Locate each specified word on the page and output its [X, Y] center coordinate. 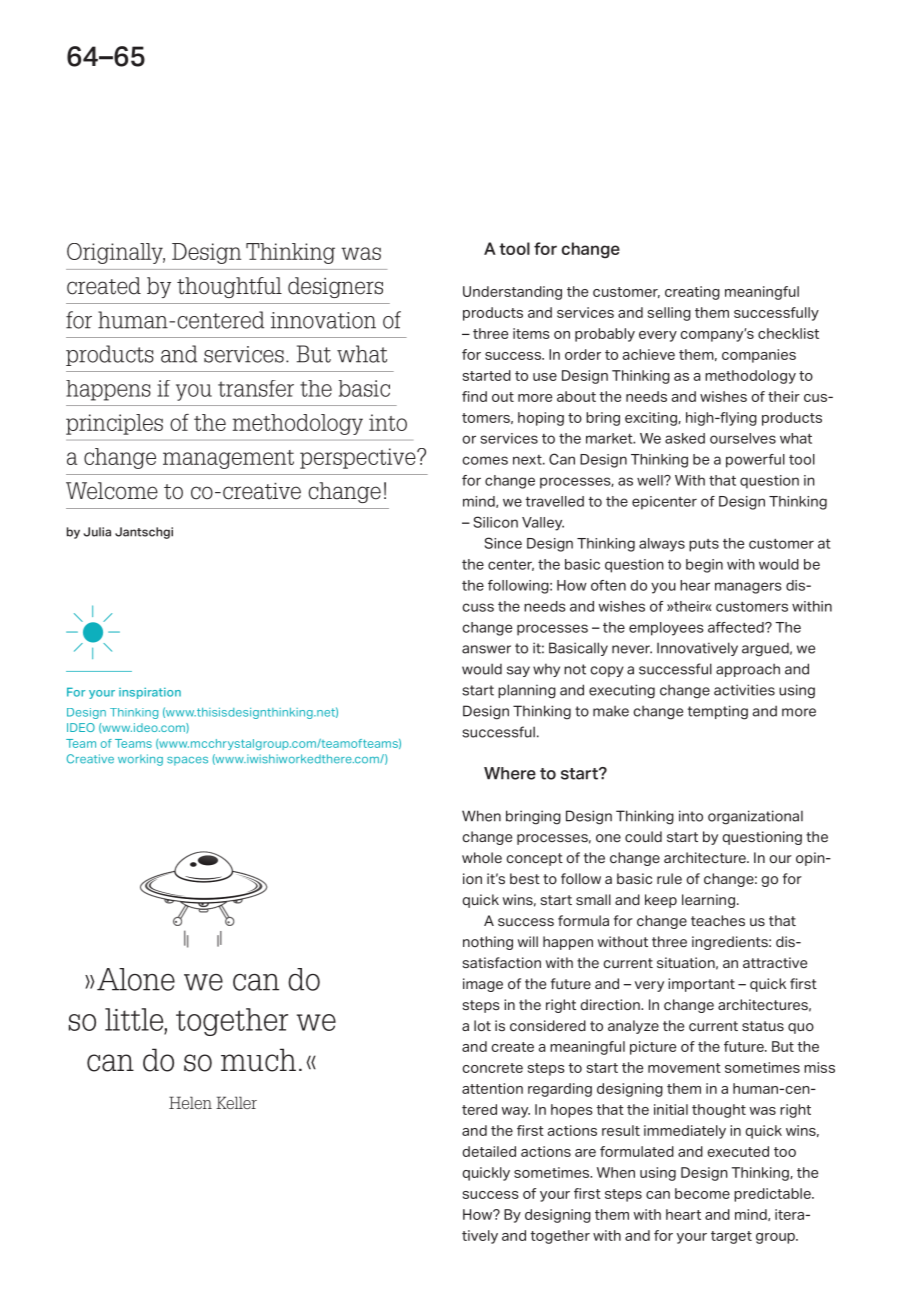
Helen [190, 1102]
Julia [97, 532]
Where [510, 773]
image [483, 985]
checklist [788, 333]
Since [503, 543]
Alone [136, 979]
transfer [256, 388]
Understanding [512, 293]
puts [704, 545]
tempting [718, 712]
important [701, 985]
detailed [489, 1151]
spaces [187, 761]
